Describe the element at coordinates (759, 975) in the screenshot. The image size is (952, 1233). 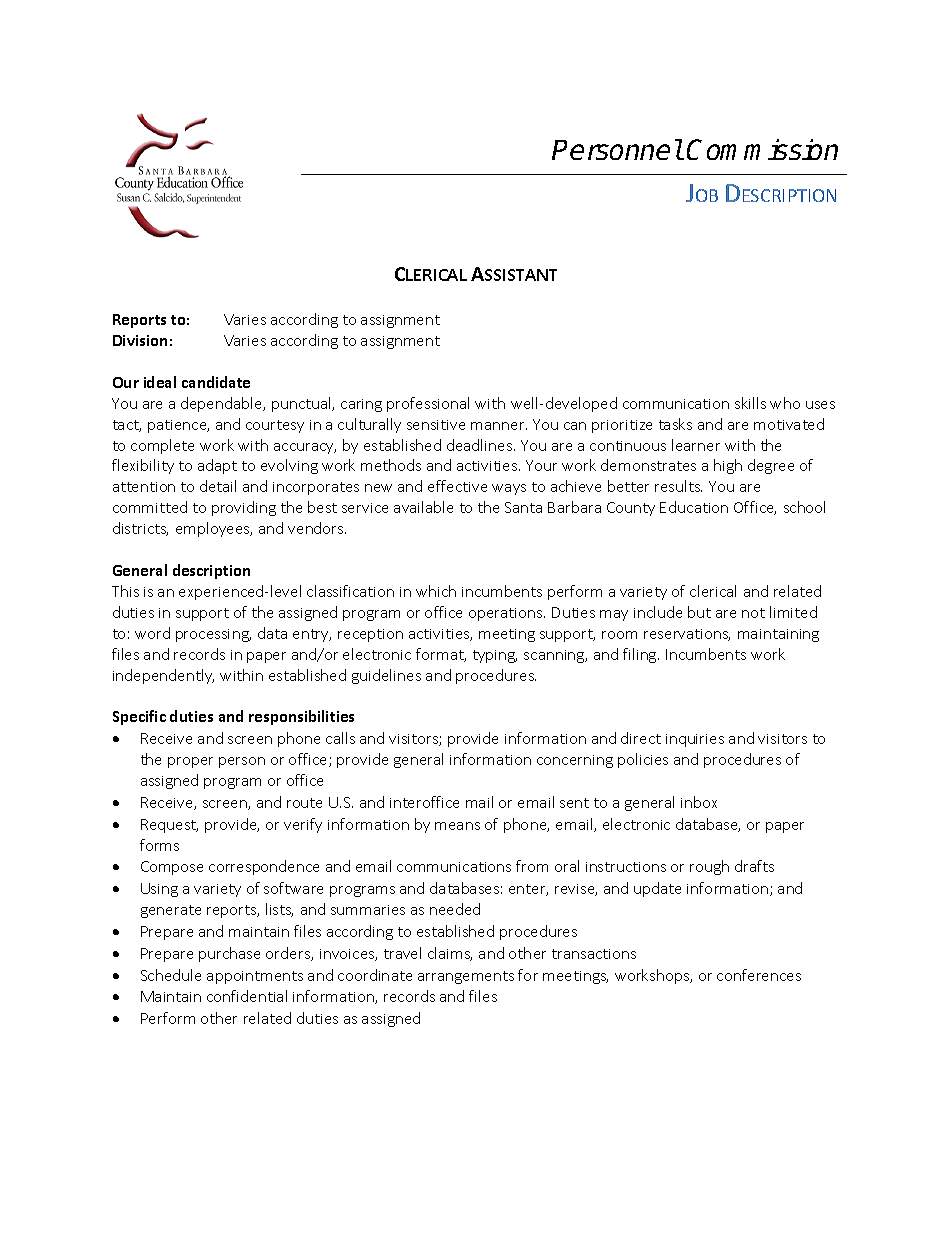
I see `conferences` at that location.
